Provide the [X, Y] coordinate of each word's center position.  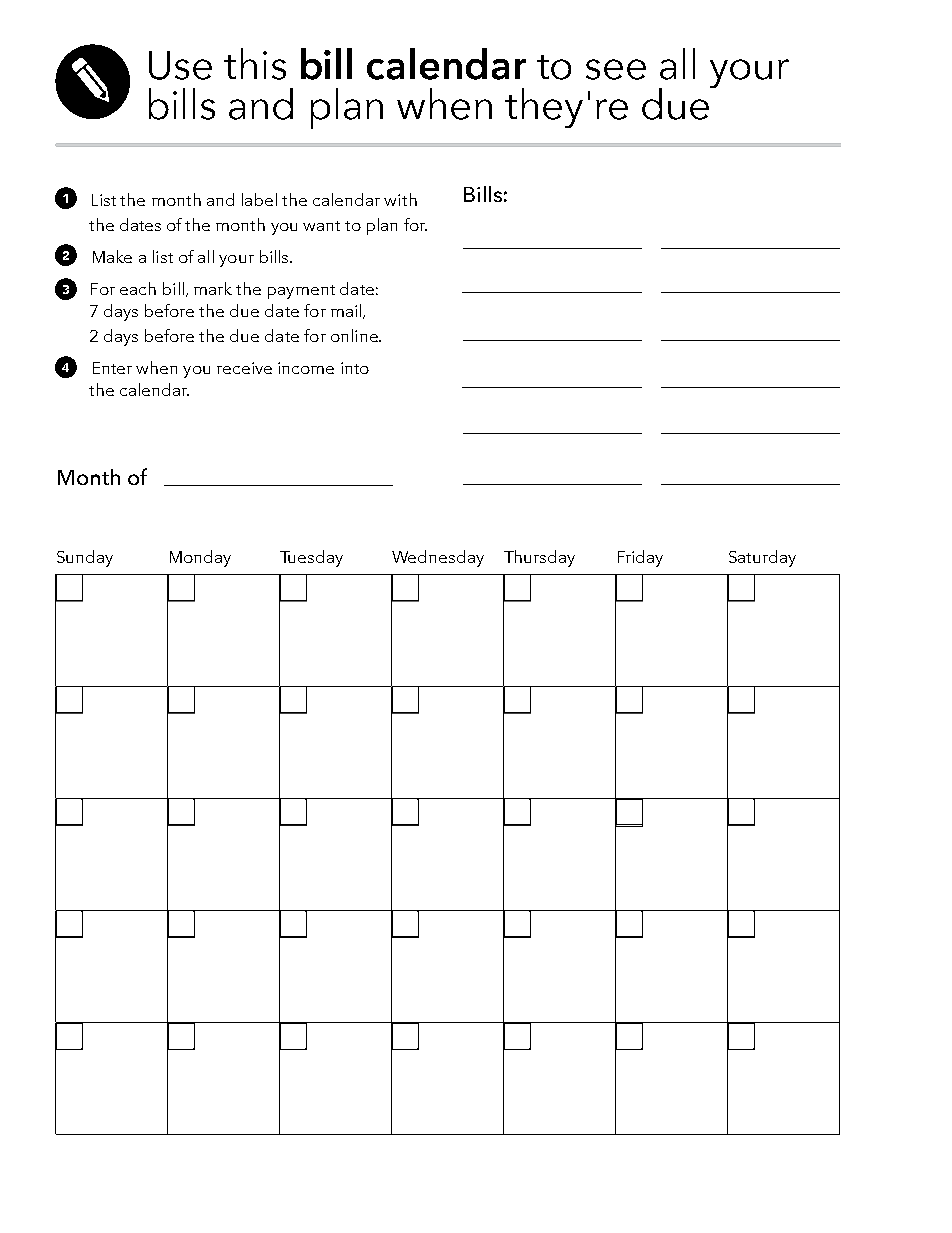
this [255, 64]
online [355, 335]
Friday [640, 558]
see [616, 69]
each [138, 288]
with [400, 199]
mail [346, 310]
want [321, 226]
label [259, 199]
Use [180, 65]
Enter [112, 368]
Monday [200, 558]
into [355, 368]
